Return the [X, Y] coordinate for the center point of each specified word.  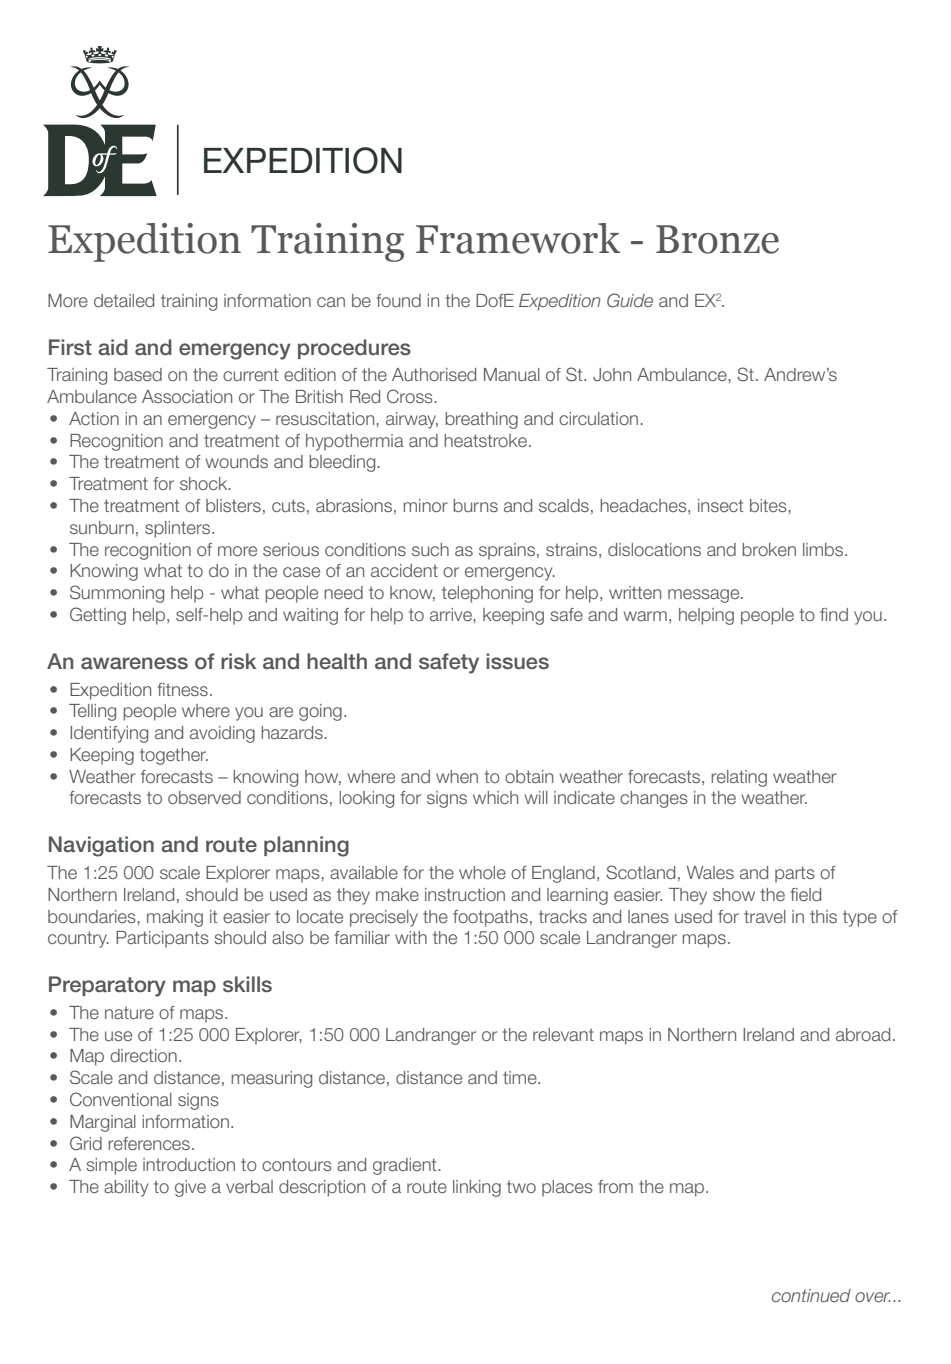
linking [477, 1188]
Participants [162, 939]
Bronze [717, 239]
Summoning [117, 594]
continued [811, 1295]
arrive [452, 614]
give [190, 1188]
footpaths [490, 918]
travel [765, 916]
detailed [124, 300]
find [834, 614]
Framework [518, 238]
